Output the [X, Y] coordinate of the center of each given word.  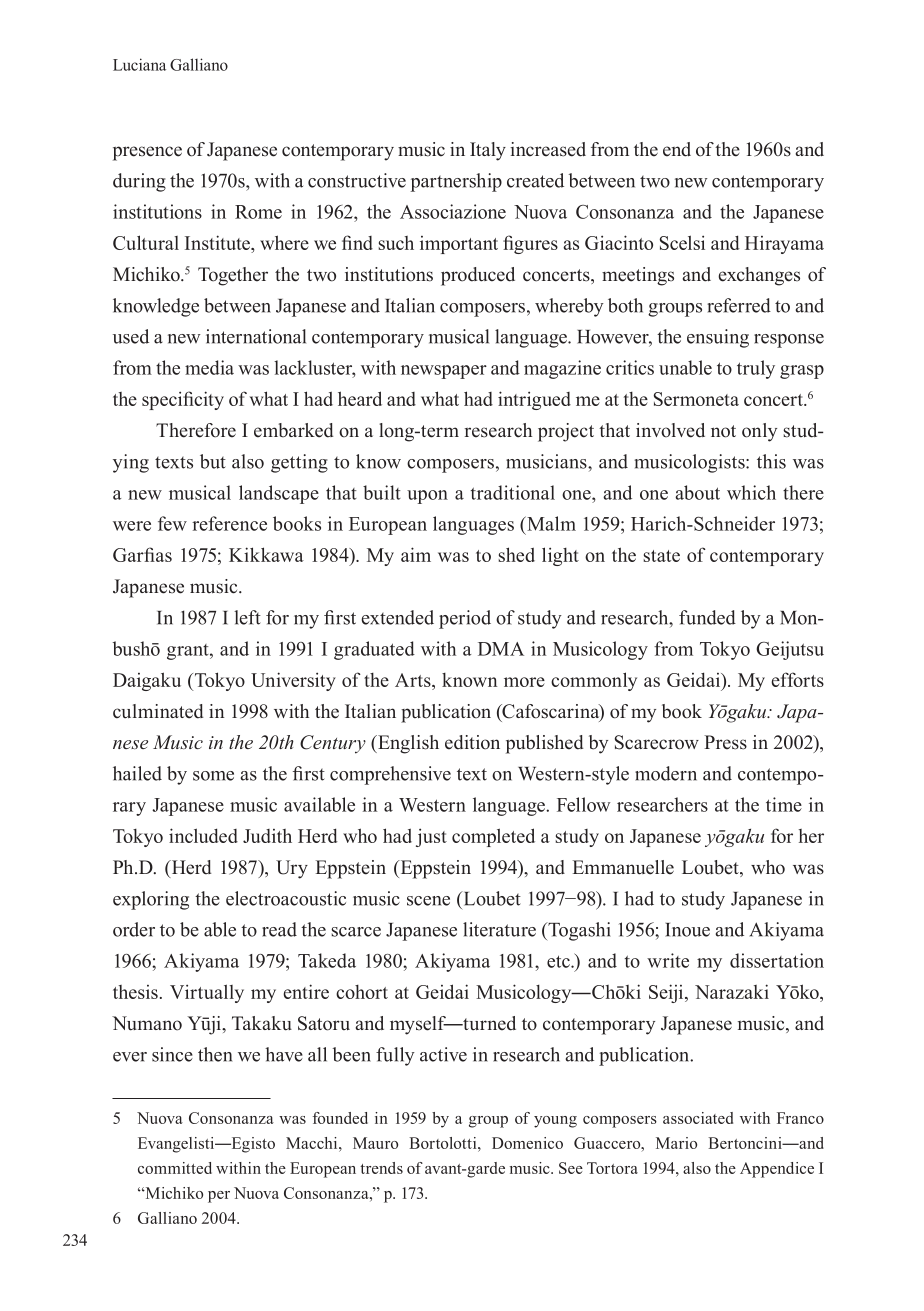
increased [548, 149]
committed [175, 1168]
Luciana [139, 64]
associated [698, 1118]
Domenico [527, 1143]
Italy [488, 151]
